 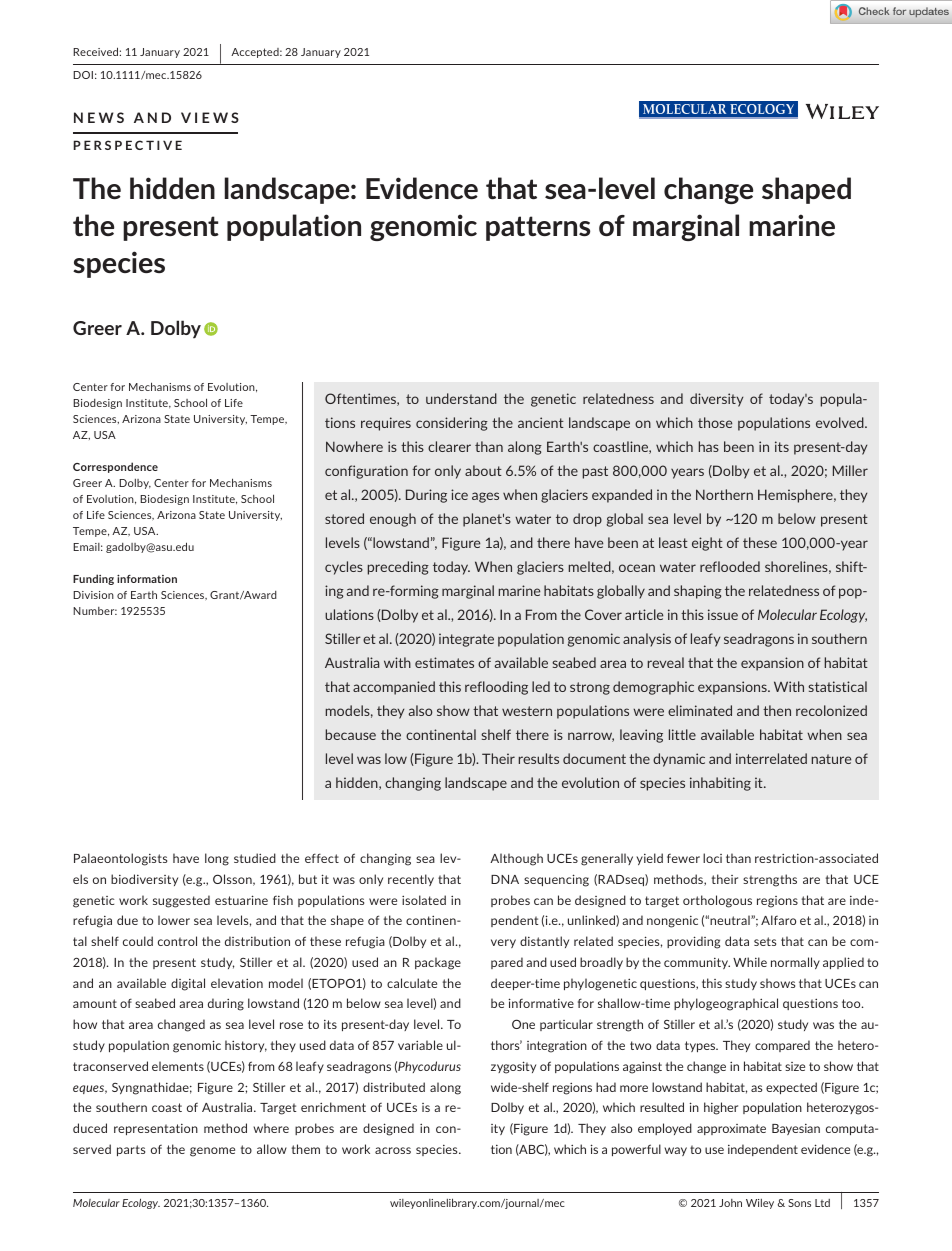 What do you see at coordinates (778, 920) in the screenshot?
I see `Alfaro` at bounding box center [778, 920].
